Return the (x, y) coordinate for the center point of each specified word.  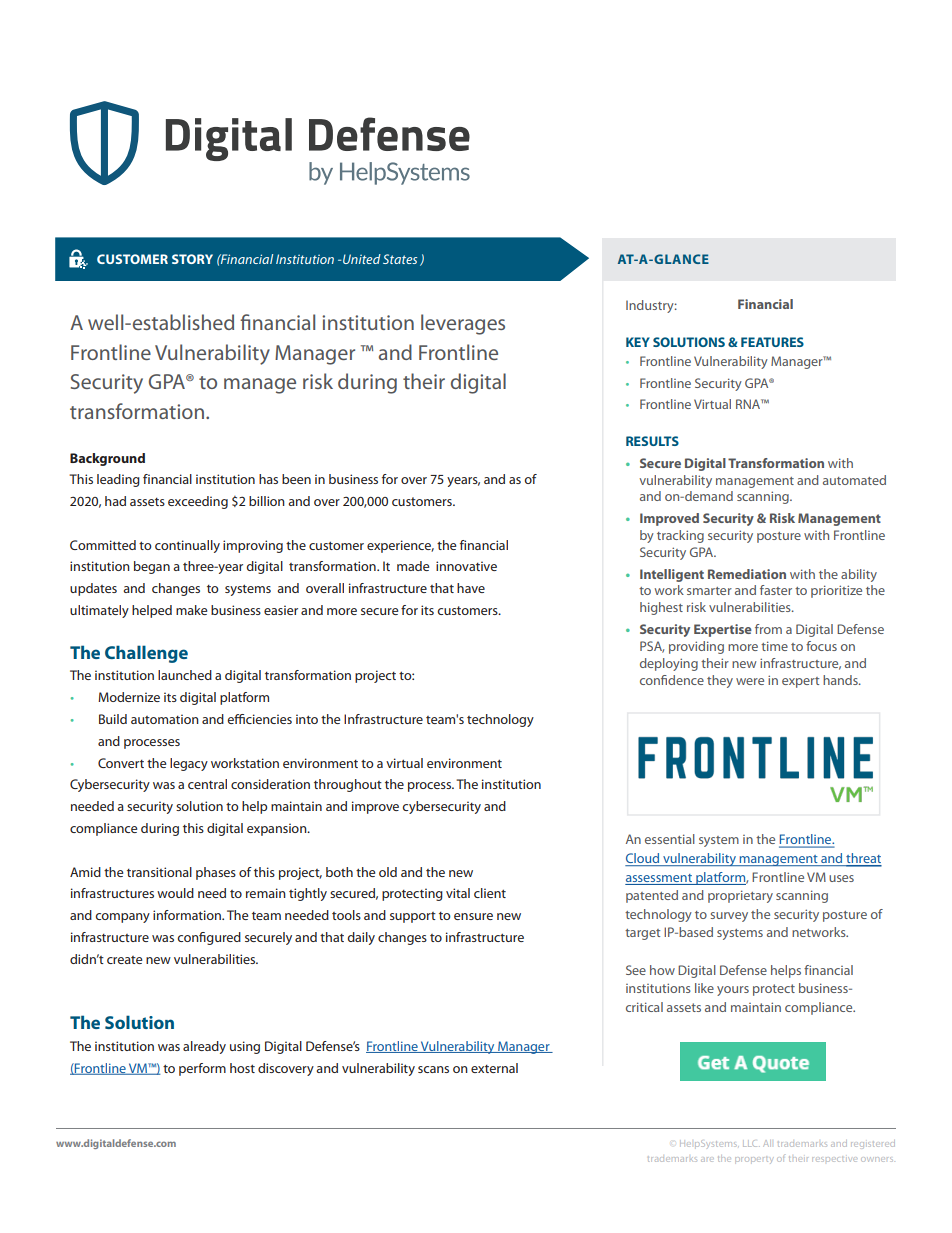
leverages (463, 324)
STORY (192, 259)
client (490, 893)
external (494, 1068)
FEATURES (772, 342)
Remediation (747, 574)
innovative (466, 566)
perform (202, 1069)
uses (841, 878)
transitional (159, 872)
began (152, 567)
